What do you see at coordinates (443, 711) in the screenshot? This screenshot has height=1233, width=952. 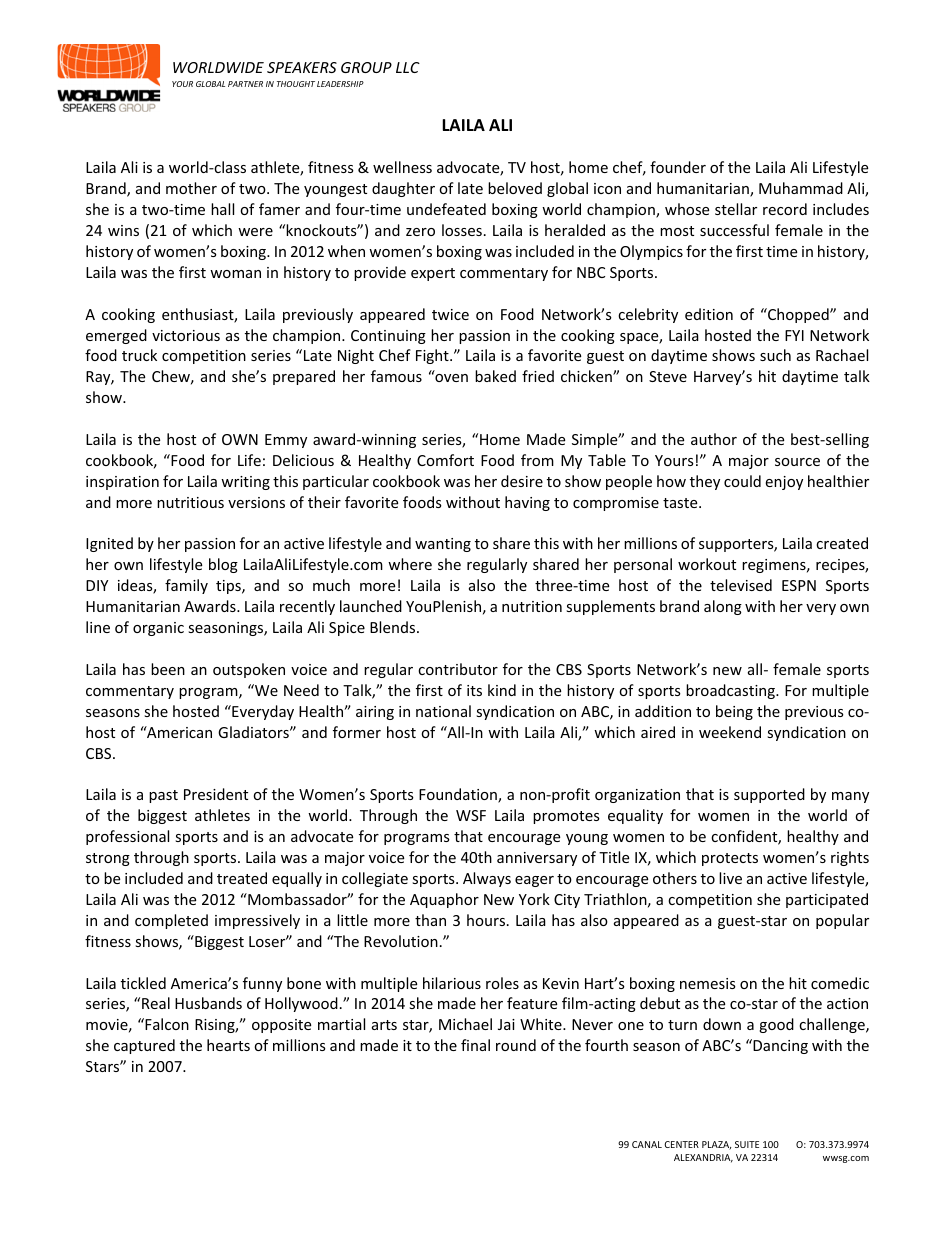 I see `national` at bounding box center [443, 711].
